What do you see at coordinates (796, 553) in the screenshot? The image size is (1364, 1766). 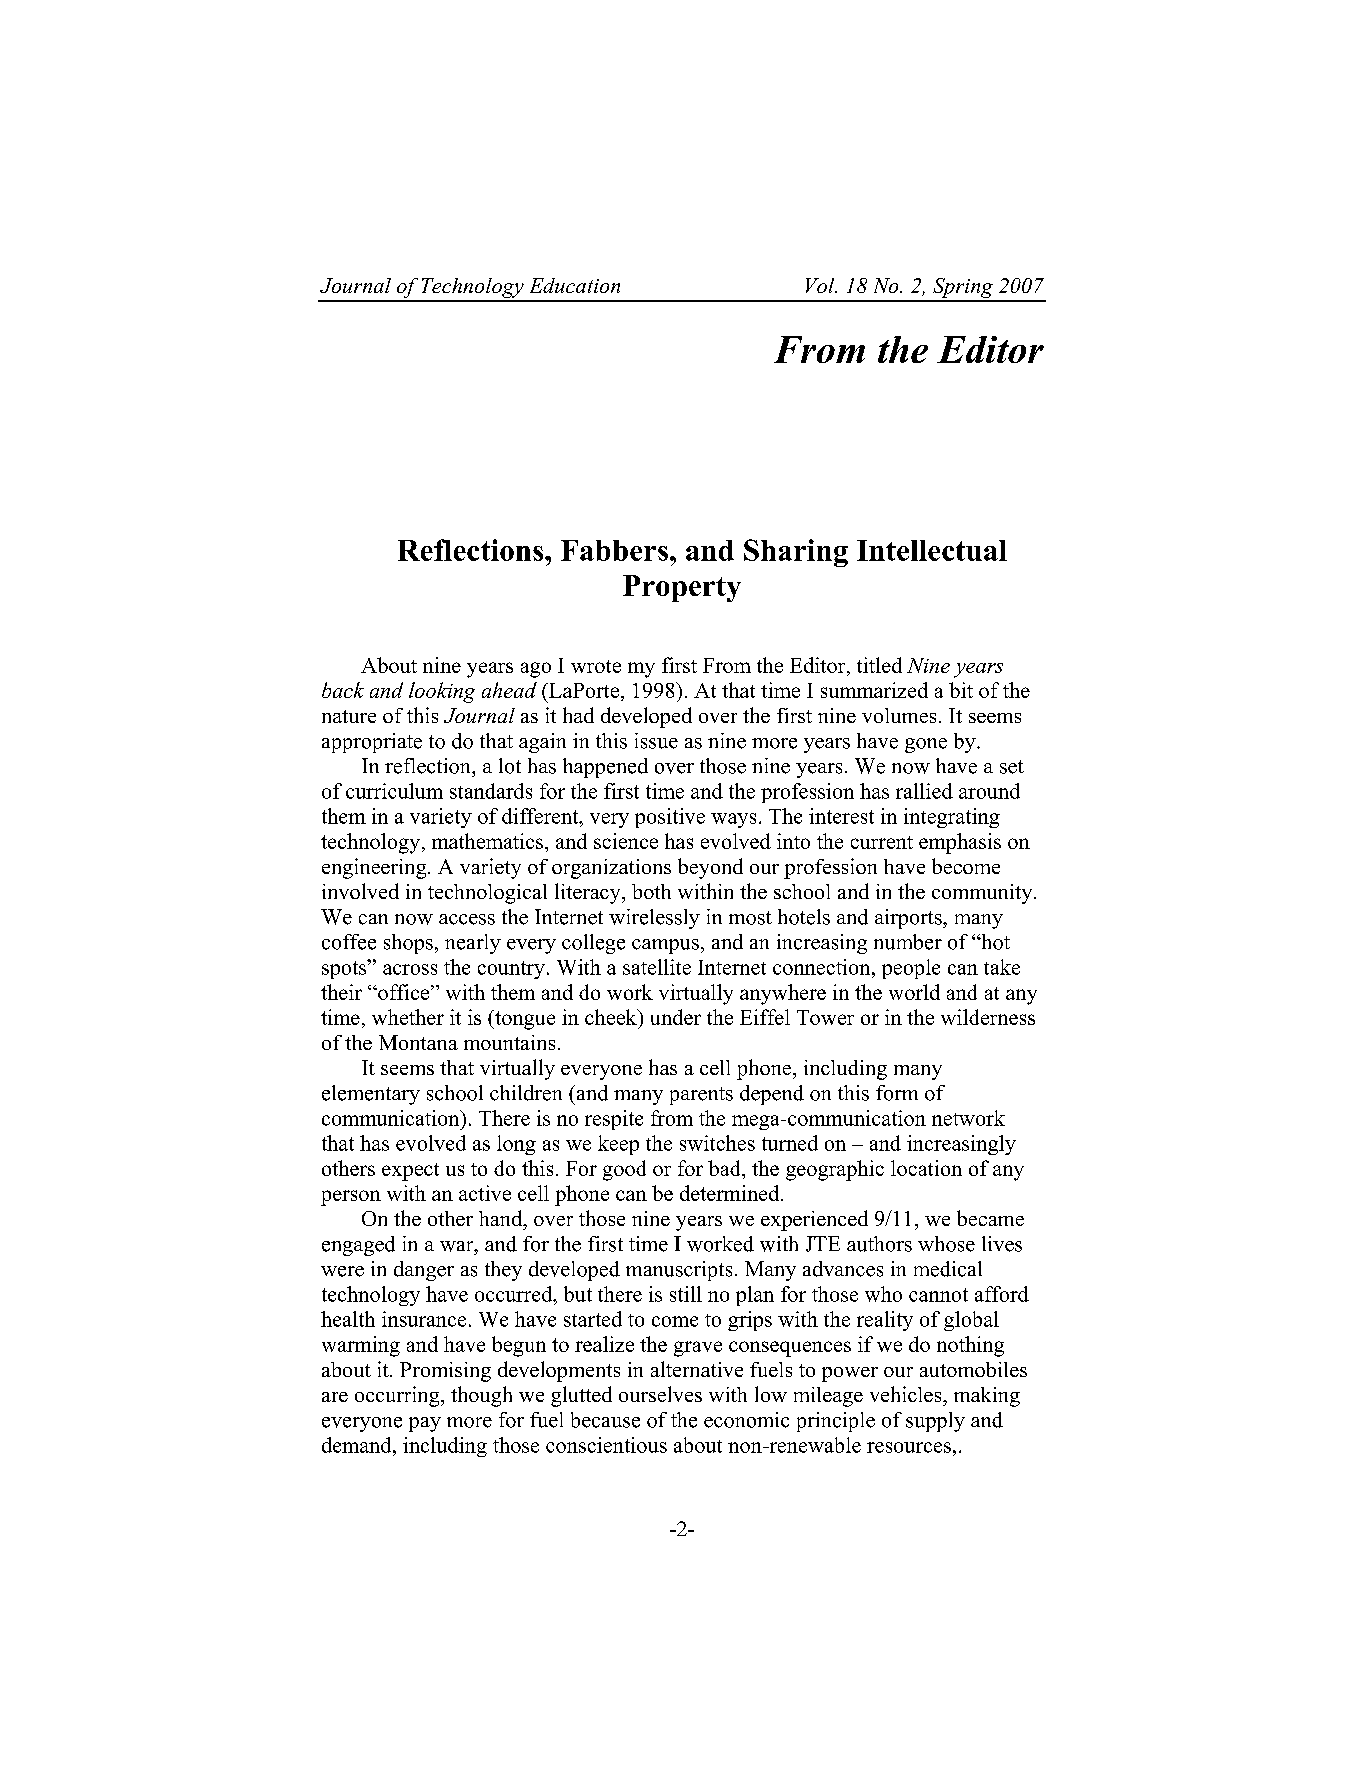 I see `Sharing` at bounding box center [796, 553].
